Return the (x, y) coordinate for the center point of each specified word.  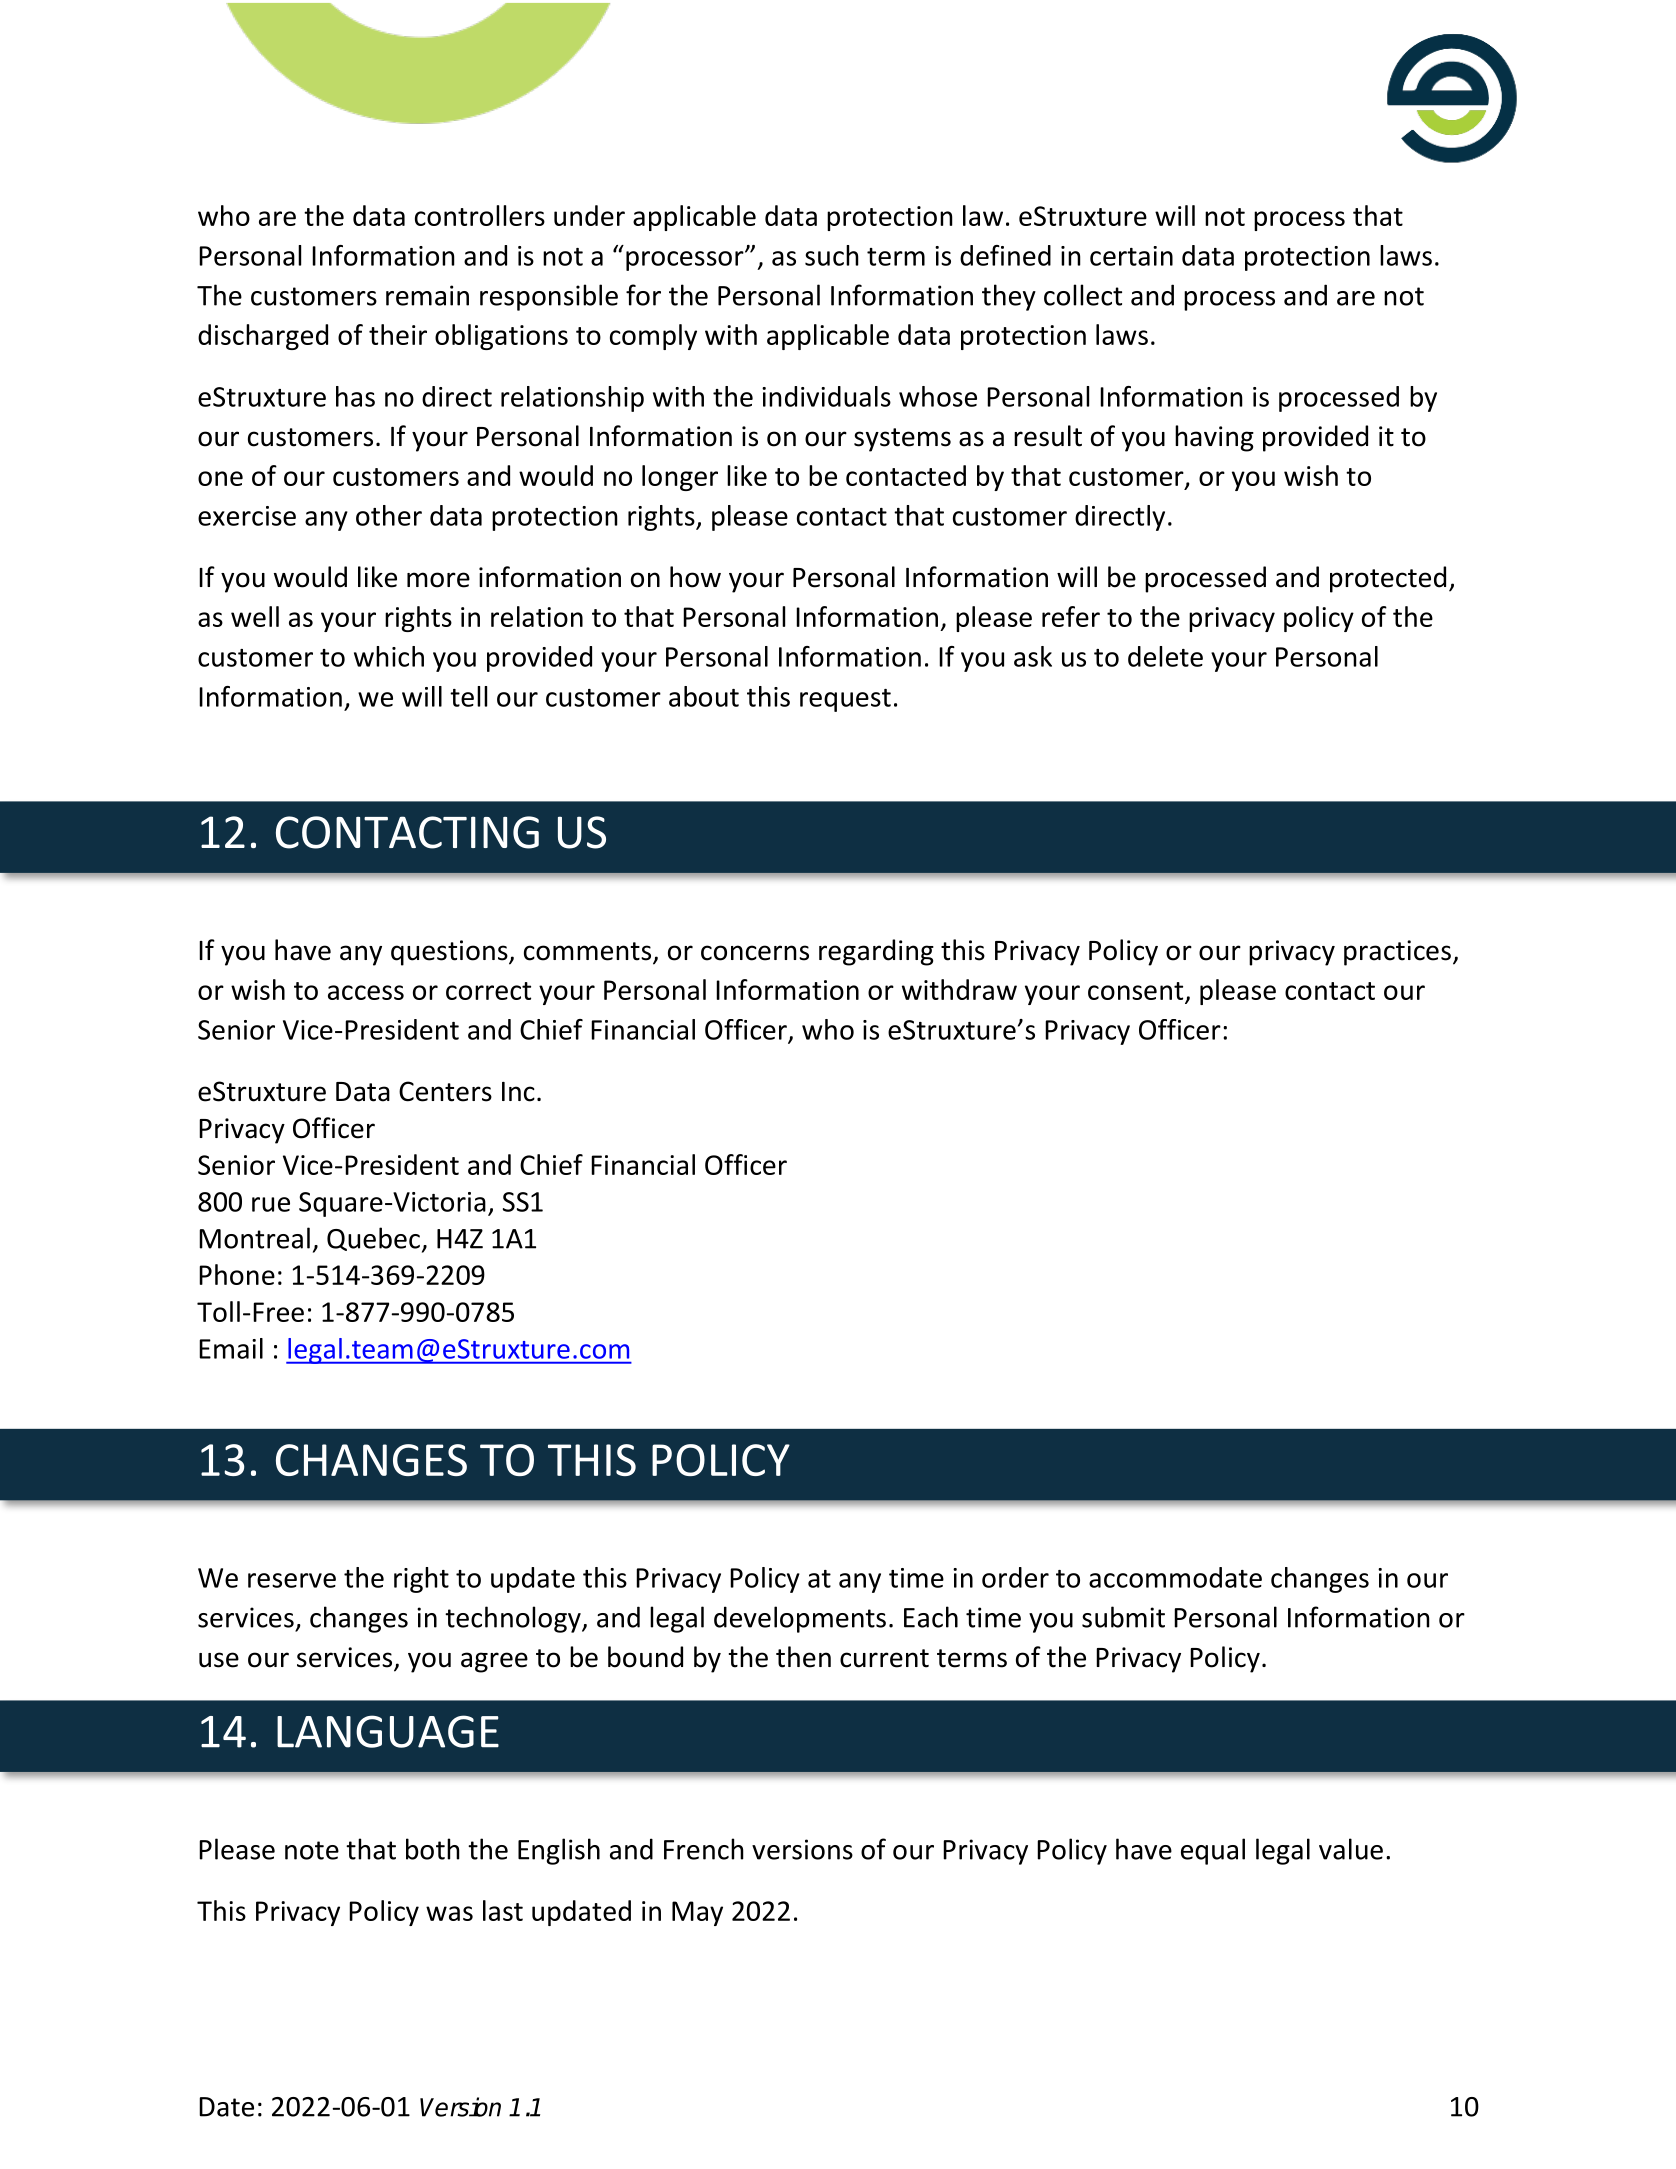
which (389, 656)
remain (427, 295)
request (845, 700)
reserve (292, 1580)
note (312, 1850)
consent (1137, 992)
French (704, 1849)
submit (1123, 1617)
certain (1131, 256)
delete (1165, 656)
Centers (445, 1091)
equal (1213, 1851)
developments (800, 1619)
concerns (755, 953)
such (832, 255)
